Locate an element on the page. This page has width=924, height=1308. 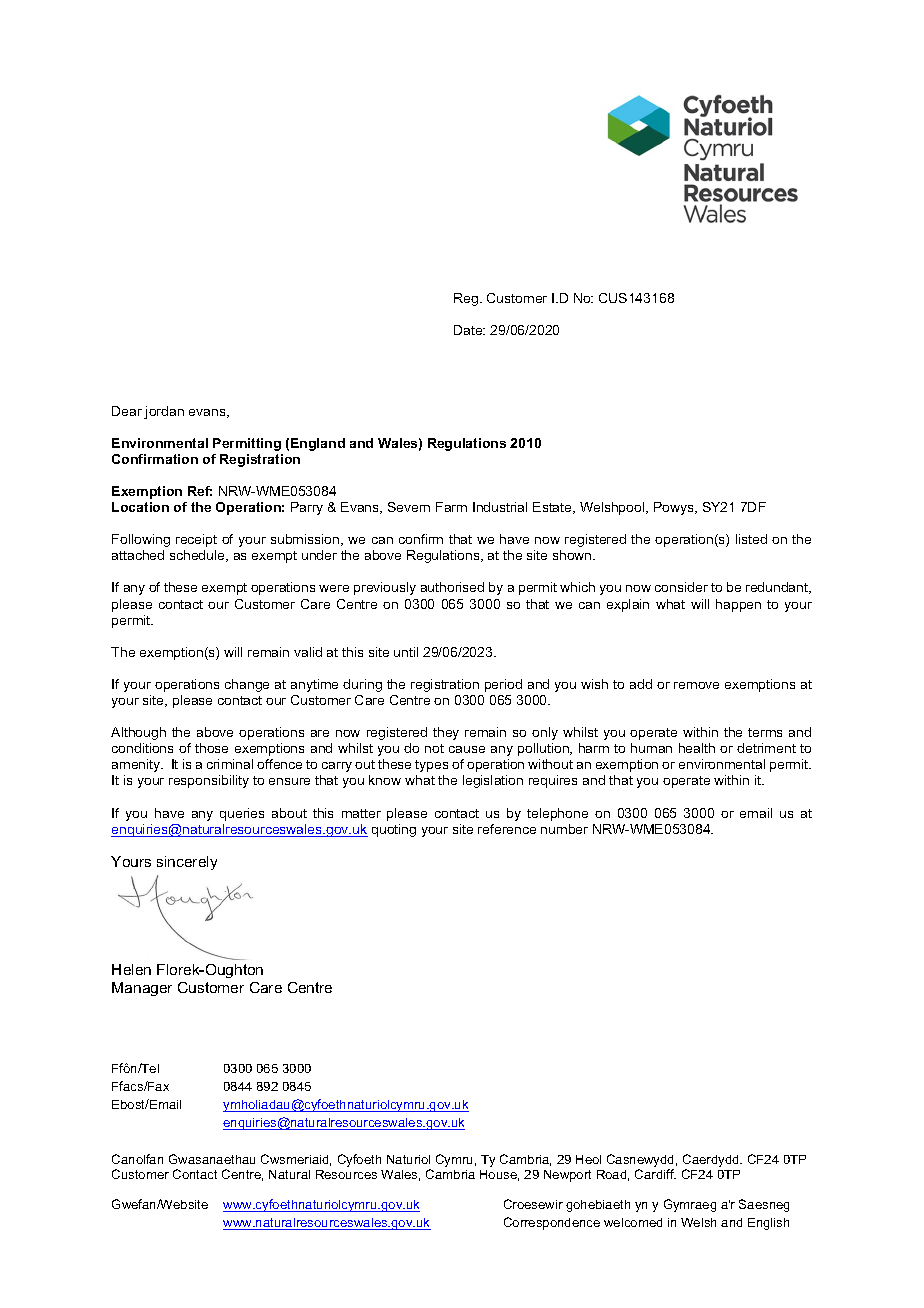
responsibility is located at coordinates (209, 781).
